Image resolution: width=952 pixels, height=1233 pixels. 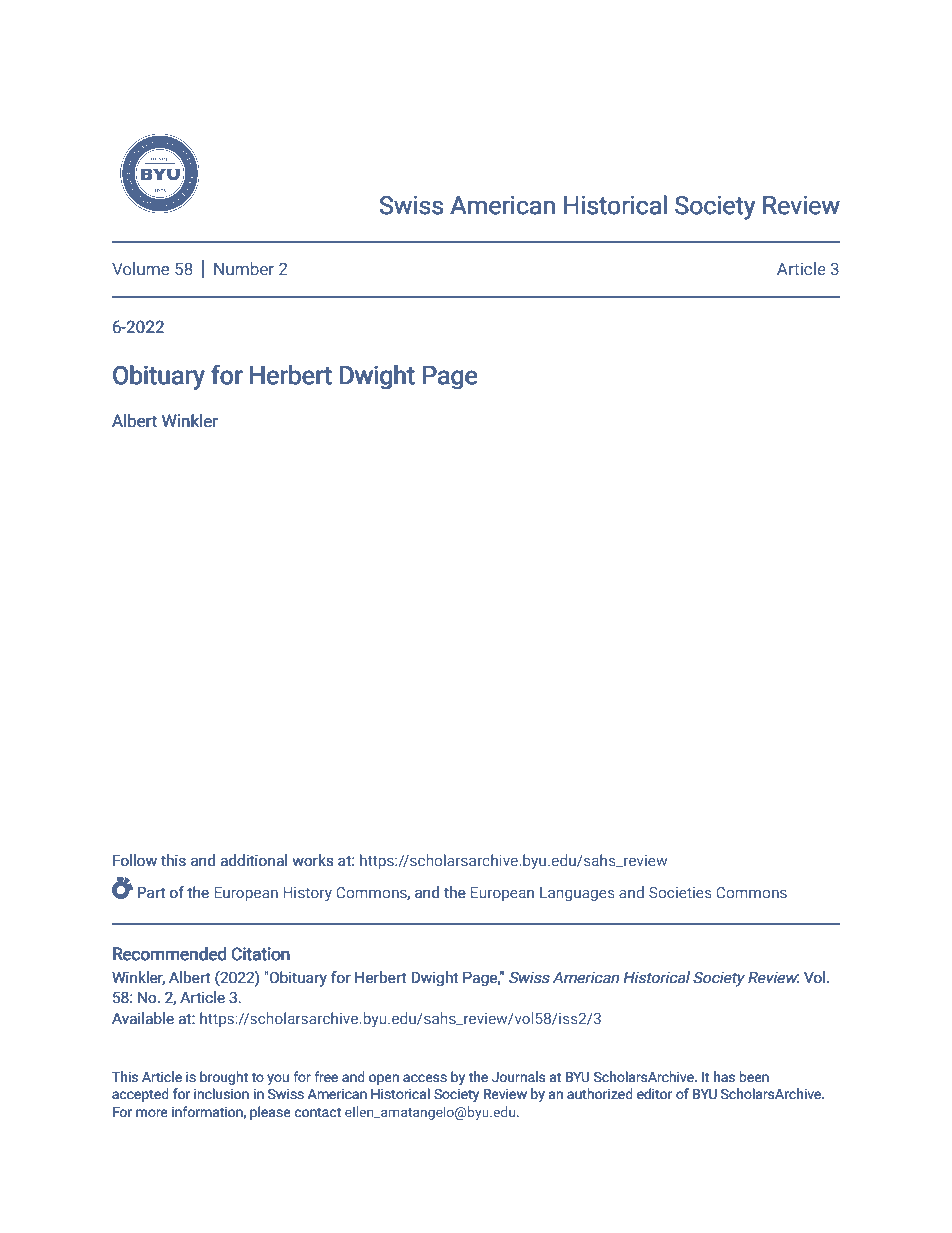 I want to click on Number, so click(x=244, y=268).
